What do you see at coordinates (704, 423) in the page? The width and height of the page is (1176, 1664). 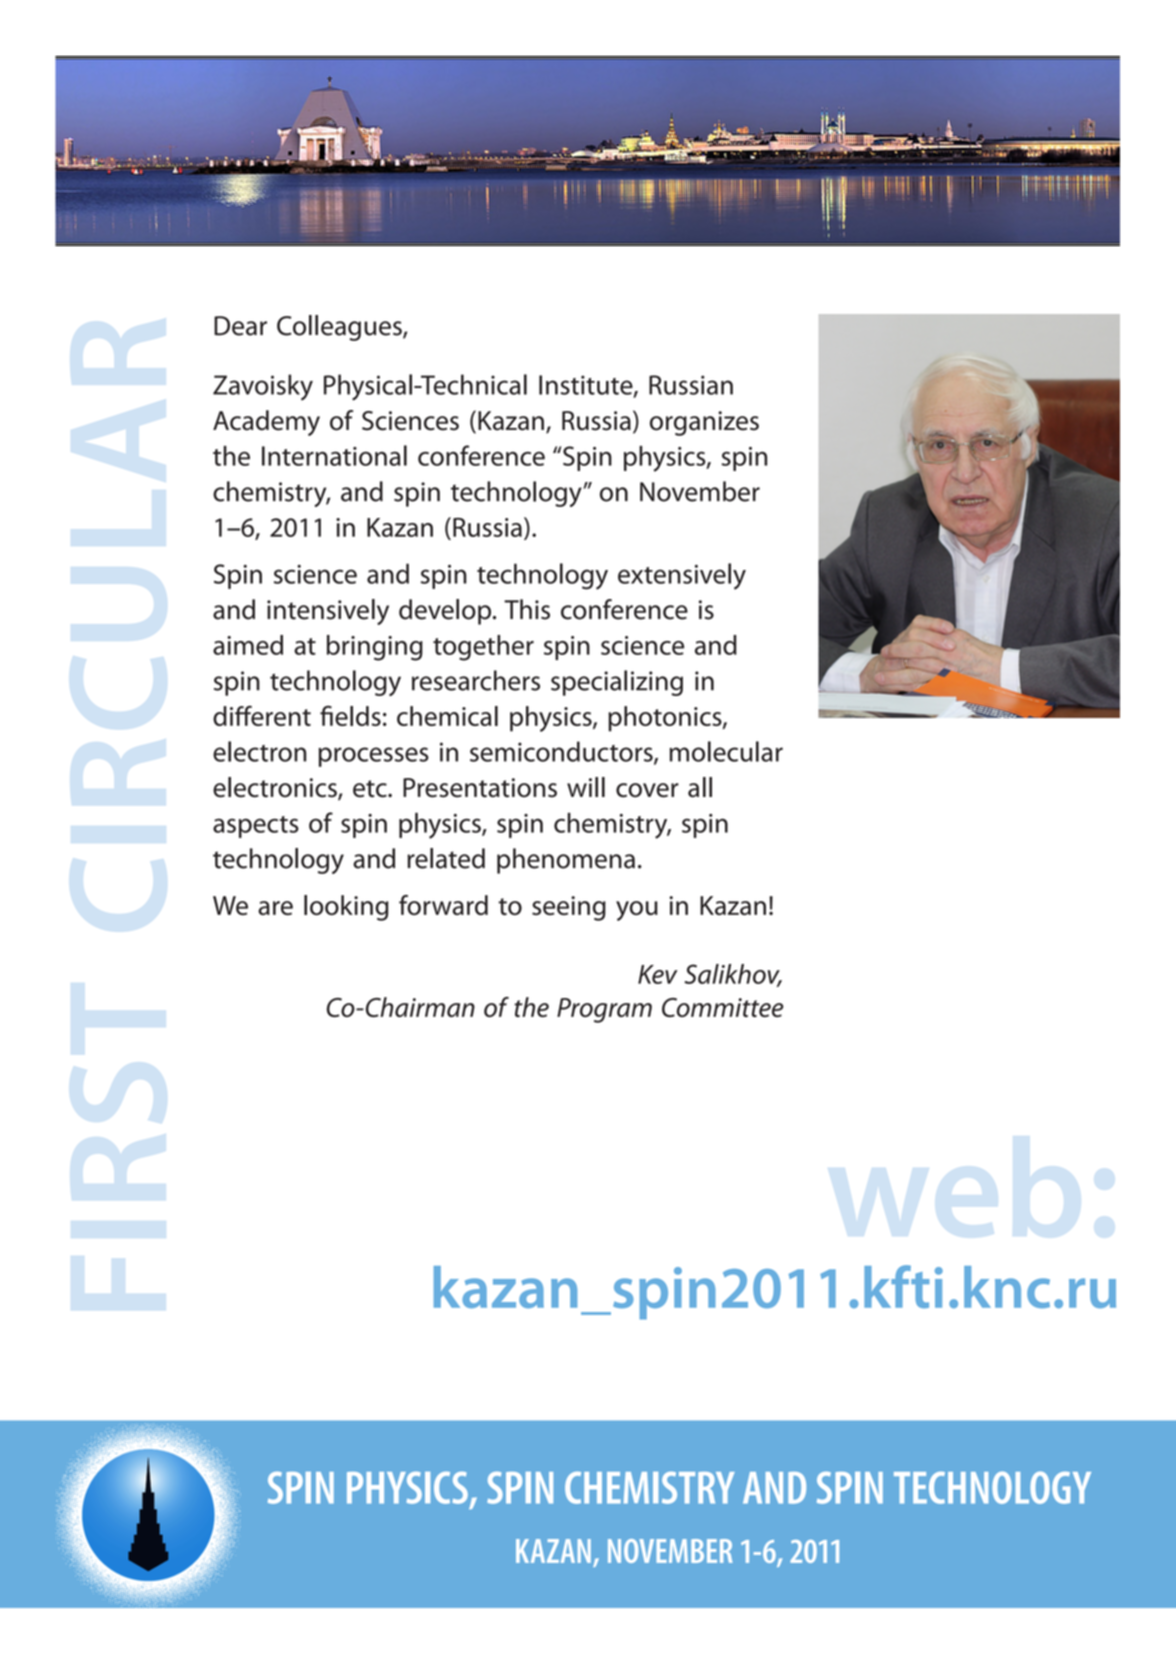 I see `organizes` at bounding box center [704, 423].
